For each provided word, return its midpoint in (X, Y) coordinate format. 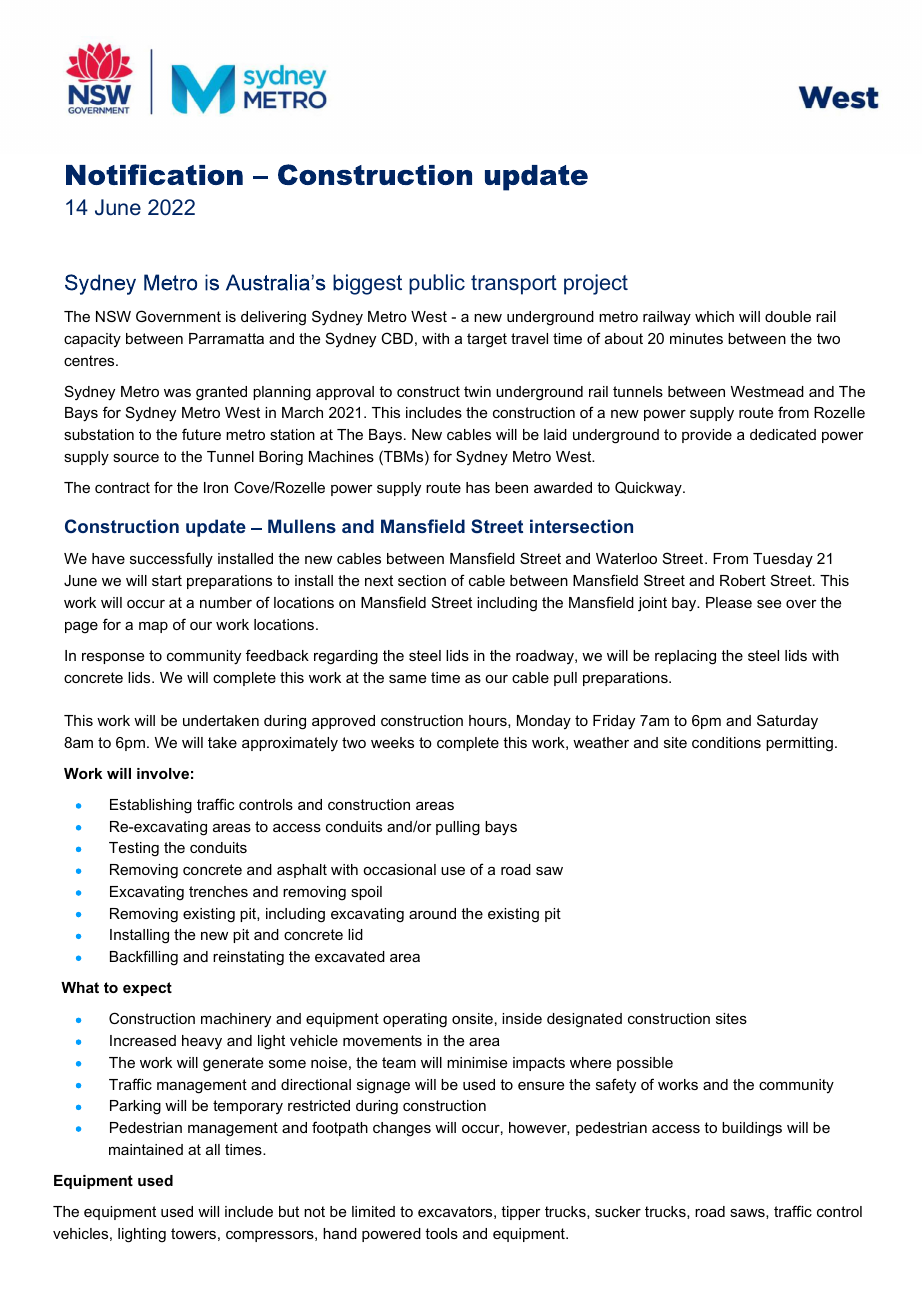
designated (584, 1020)
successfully (171, 559)
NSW (113, 316)
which (714, 316)
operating (415, 1020)
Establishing (151, 806)
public (437, 284)
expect (147, 989)
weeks (392, 742)
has (478, 487)
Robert (743, 580)
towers (193, 1233)
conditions (726, 742)
